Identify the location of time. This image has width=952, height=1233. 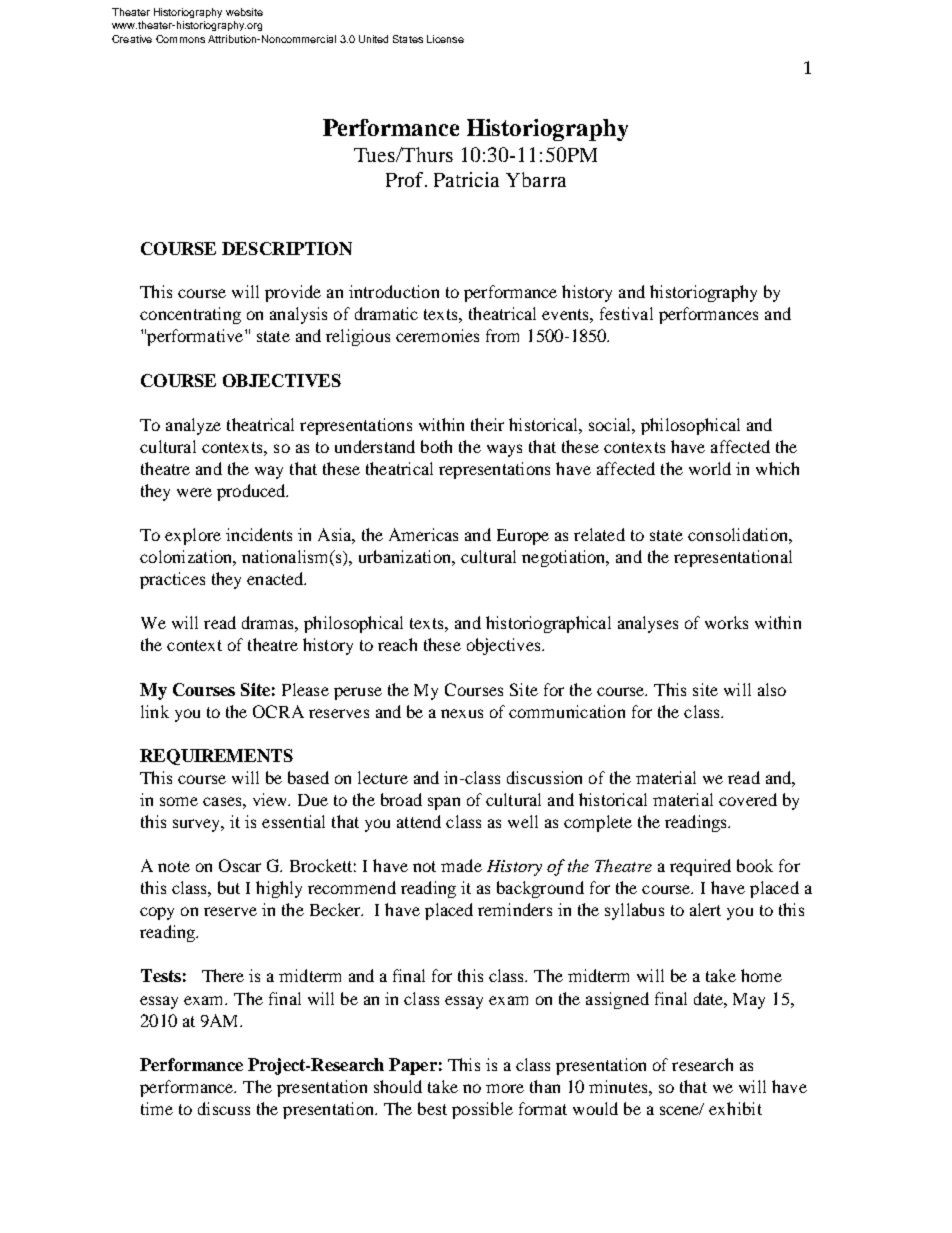
(157, 1108).
